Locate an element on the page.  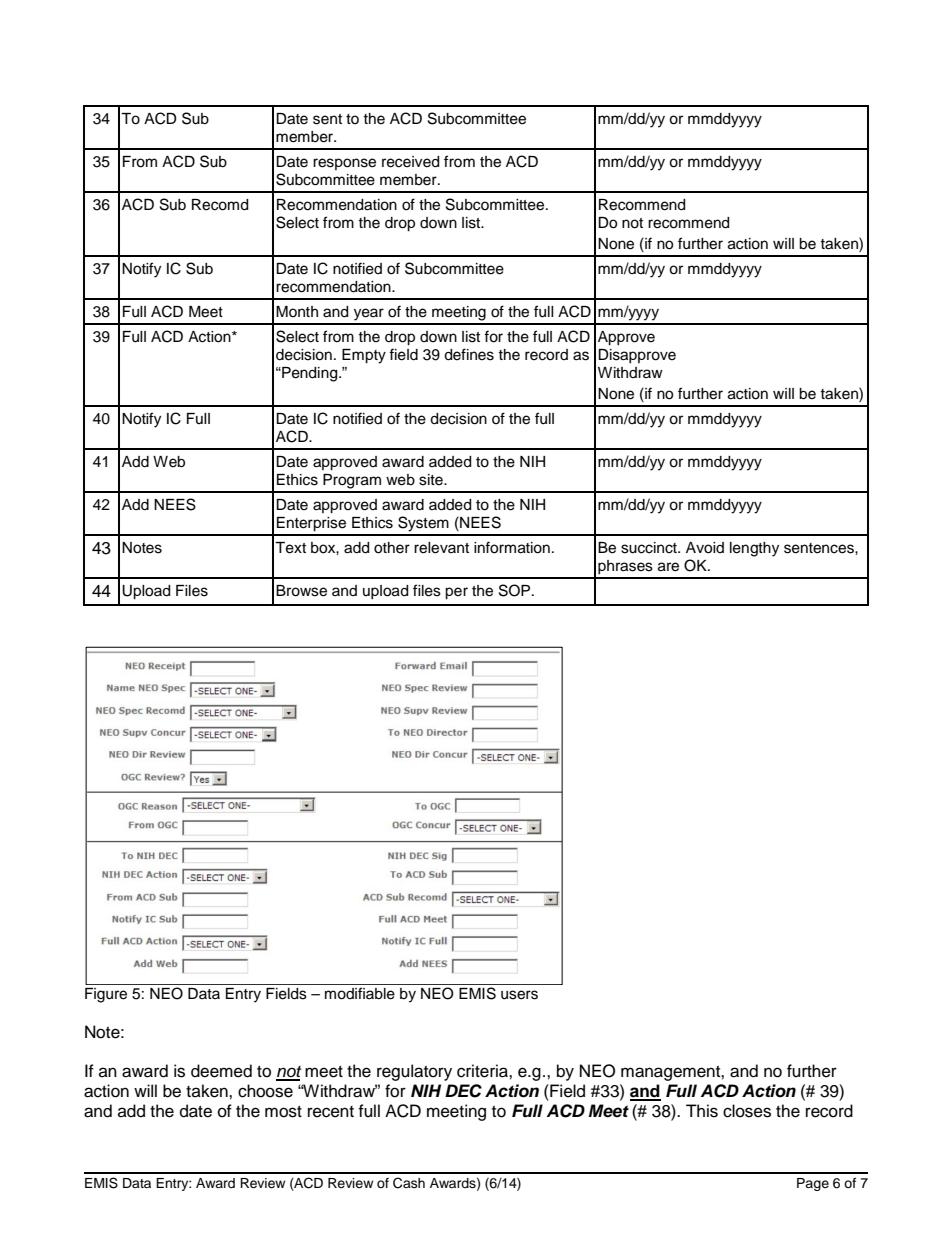
defines is located at coordinates (469, 354).
